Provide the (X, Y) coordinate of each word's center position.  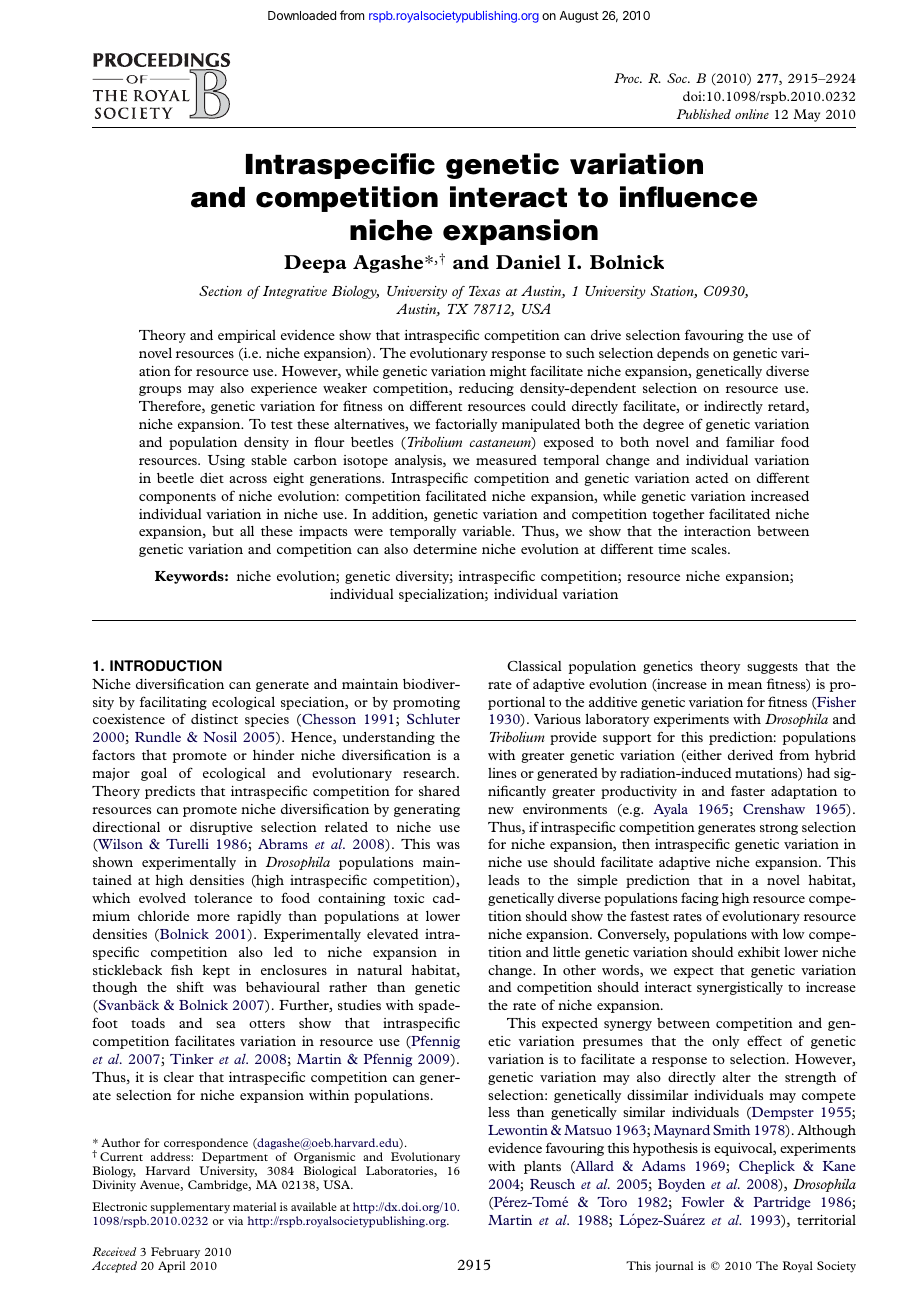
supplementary (190, 1208)
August (579, 17)
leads (503, 880)
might (508, 372)
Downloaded (302, 15)
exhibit (759, 952)
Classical (534, 665)
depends (683, 354)
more (213, 917)
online (752, 114)
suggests (772, 668)
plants (542, 1167)
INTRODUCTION (166, 666)
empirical (247, 336)
